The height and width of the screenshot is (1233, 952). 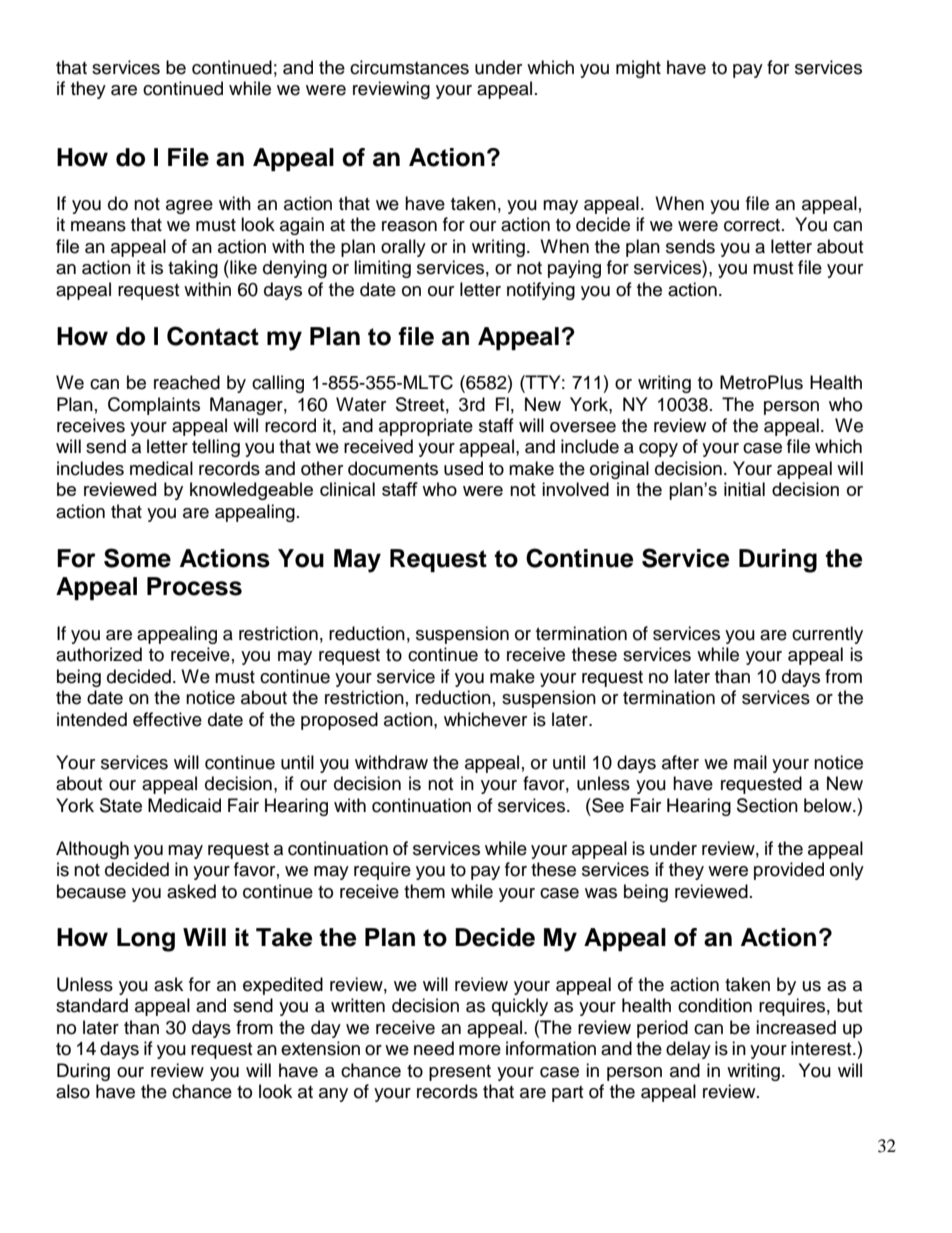 I want to click on present, so click(x=460, y=1073).
